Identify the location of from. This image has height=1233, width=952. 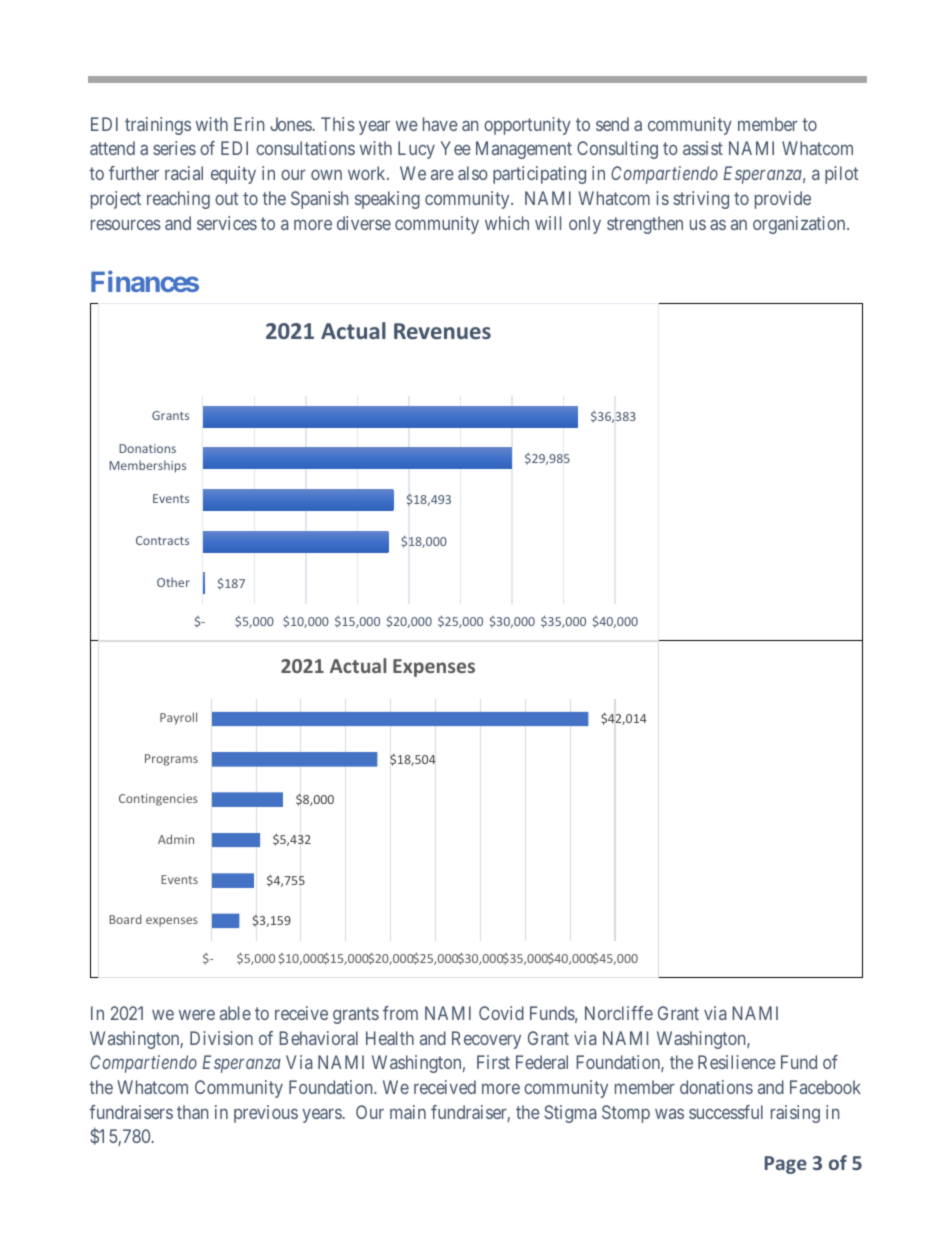
(400, 1013).
